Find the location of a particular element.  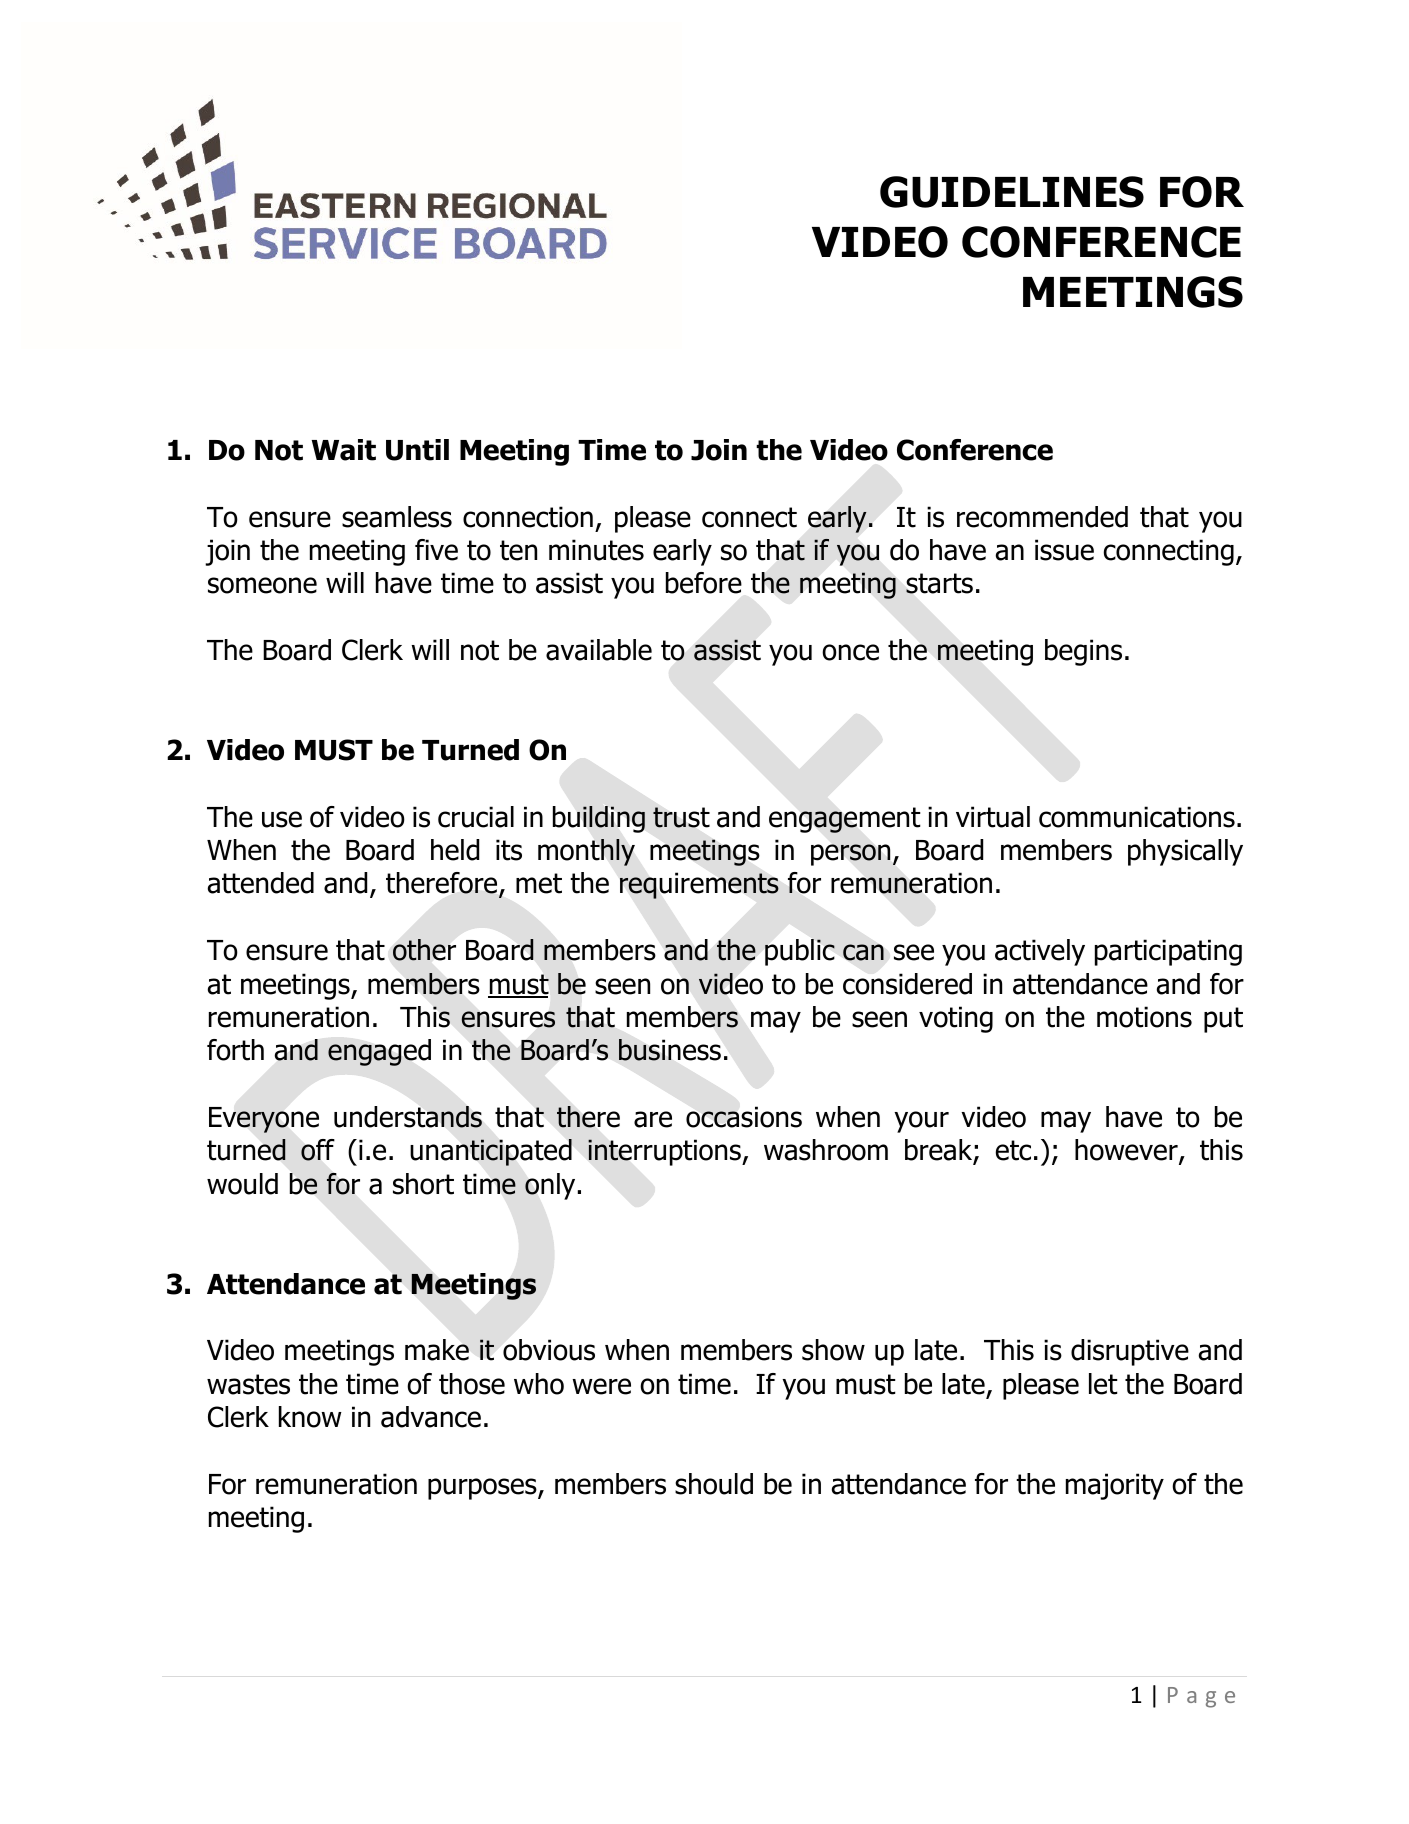

should is located at coordinates (714, 1484).
